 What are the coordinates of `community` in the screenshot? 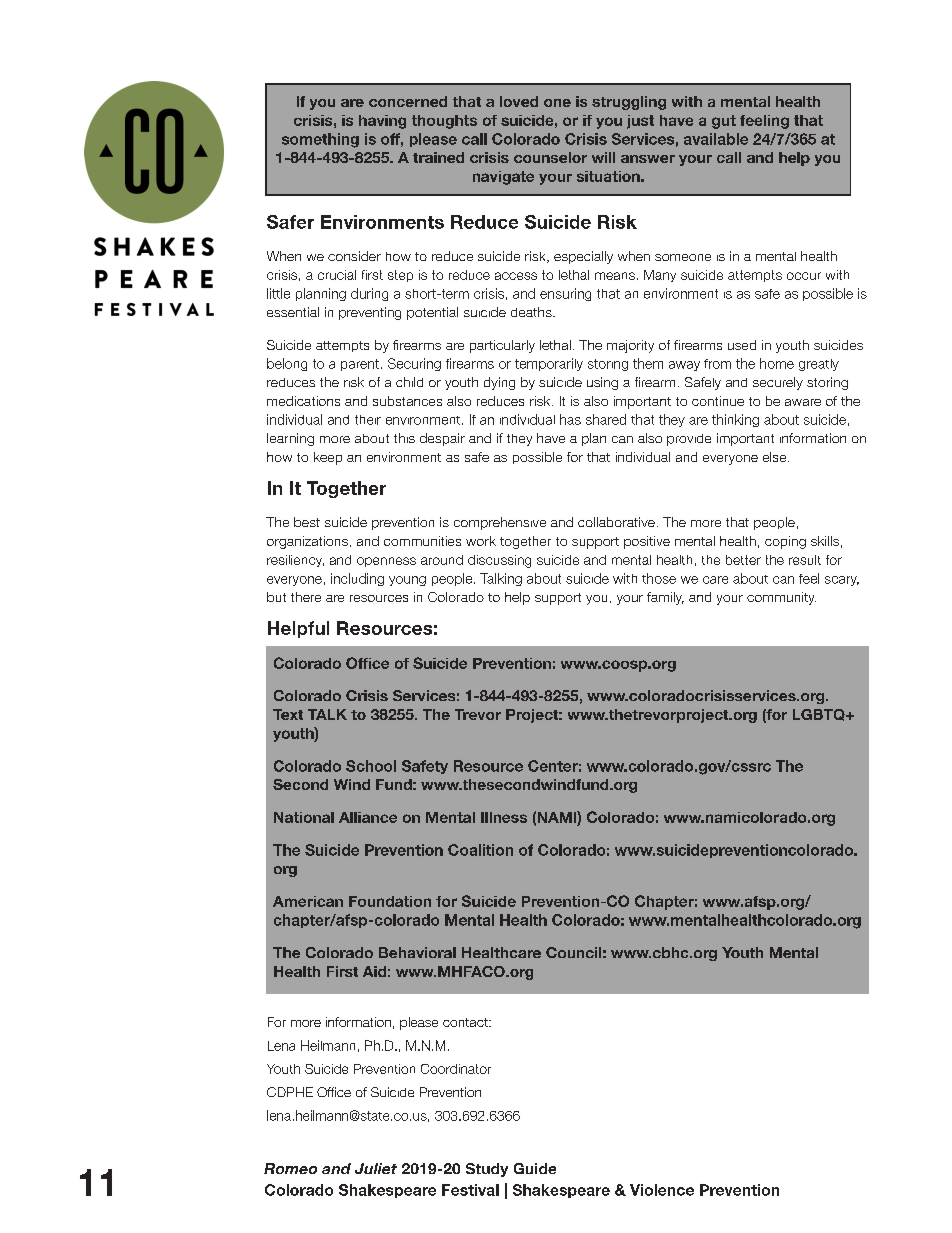 It's located at (781, 598).
